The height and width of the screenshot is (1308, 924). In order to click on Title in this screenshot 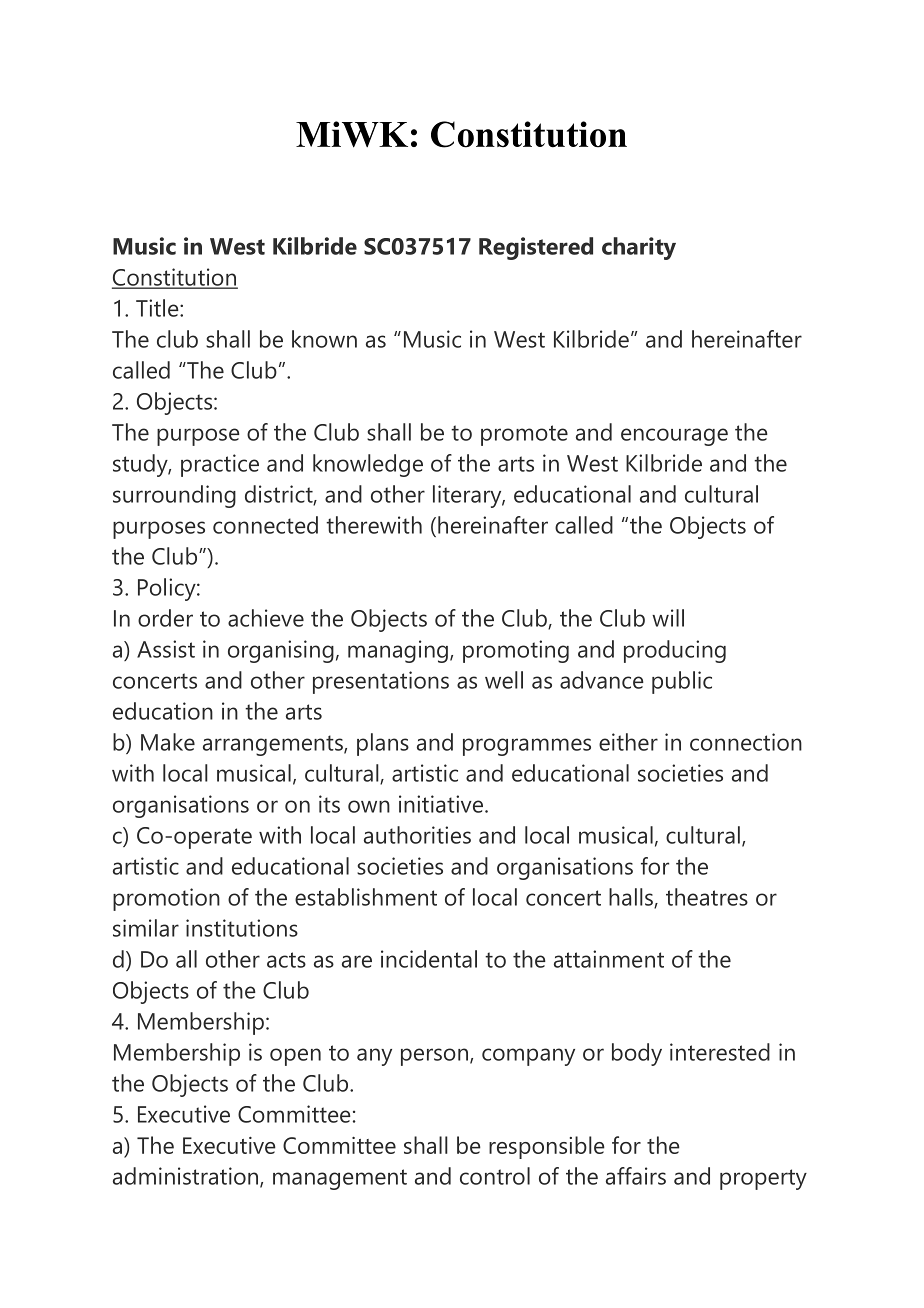, I will do `click(158, 308)`.
